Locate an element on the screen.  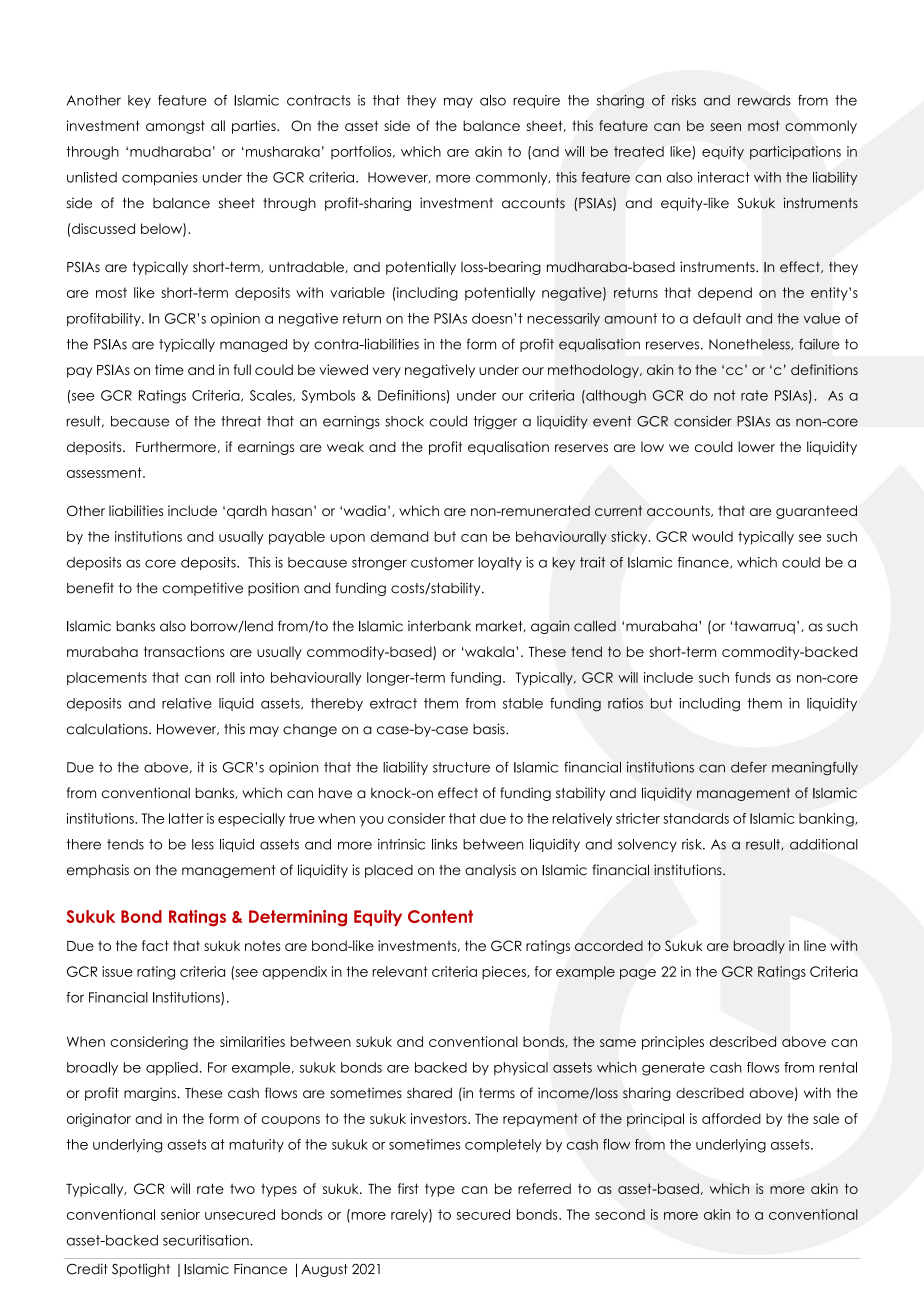
transactions is located at coordinates (184, 651).
